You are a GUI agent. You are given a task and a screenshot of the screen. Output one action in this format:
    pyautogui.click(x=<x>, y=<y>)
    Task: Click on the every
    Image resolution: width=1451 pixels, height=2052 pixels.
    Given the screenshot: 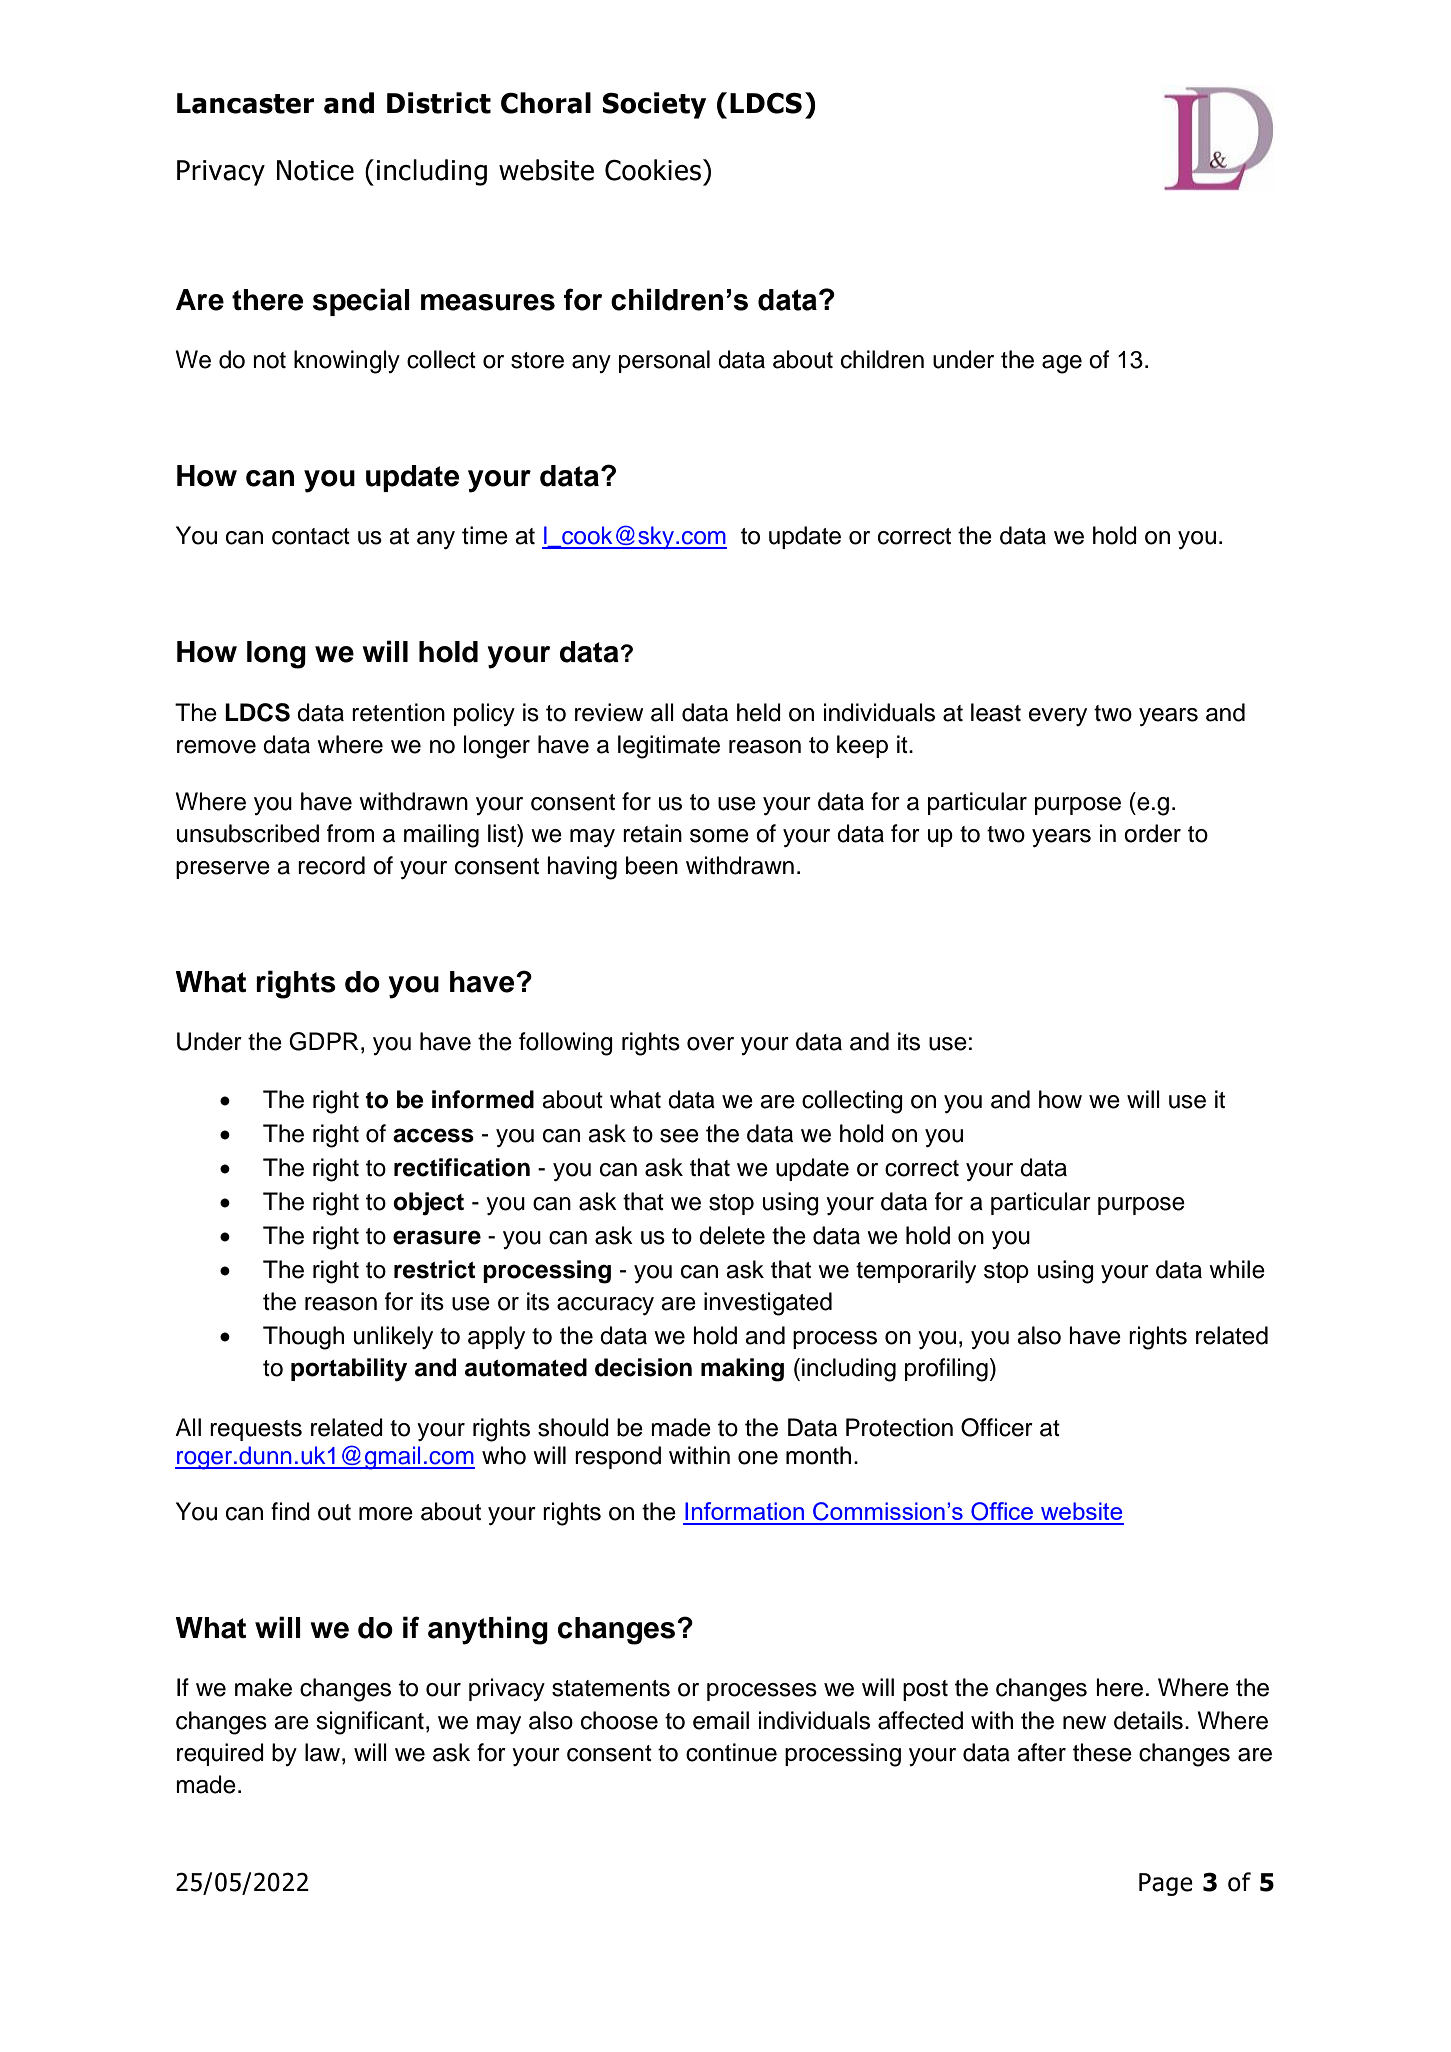 What is the action you would take?
    pyautogui.click(x=1058, y=717)
